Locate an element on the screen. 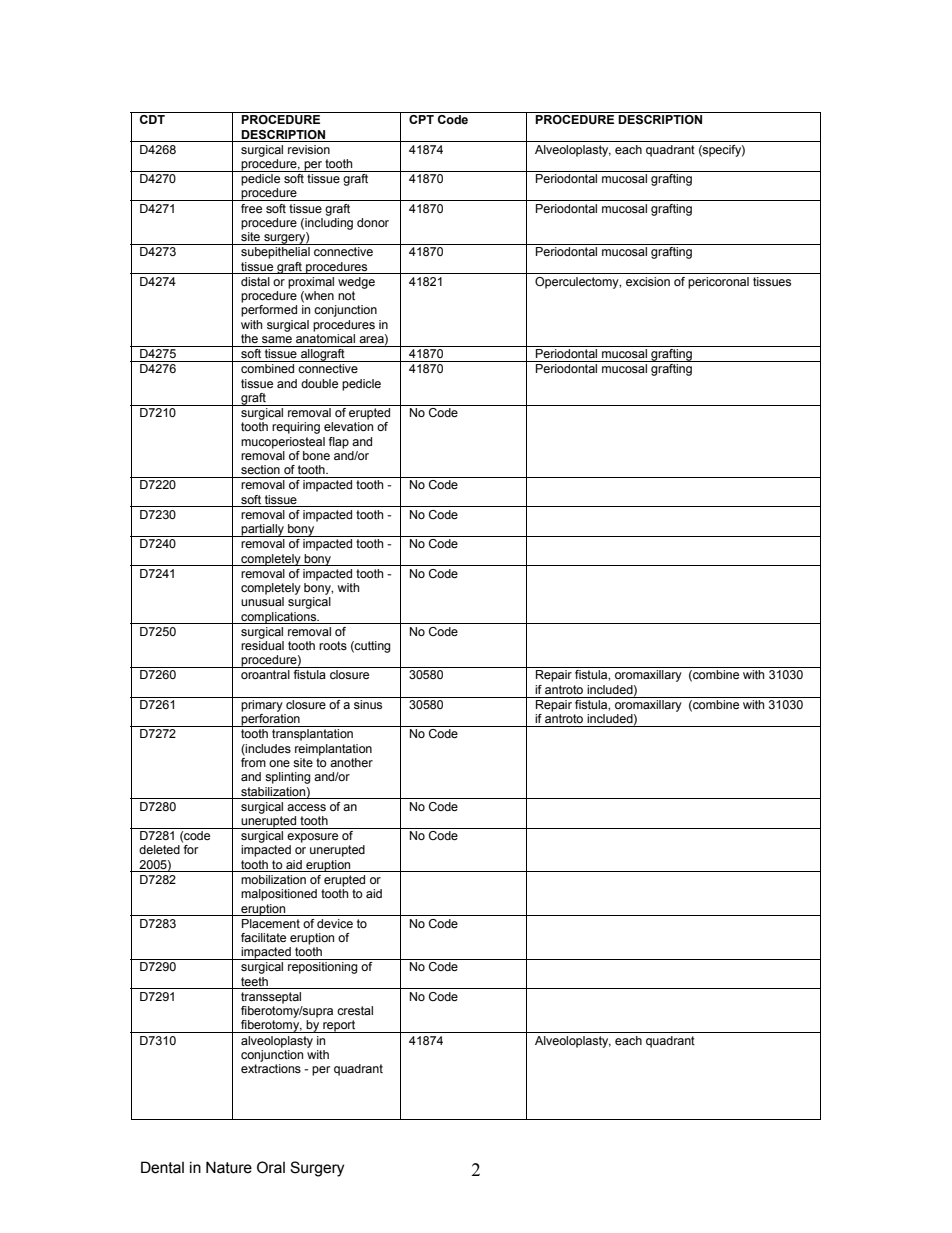 Image resolution: width=952 pixels, height=1233 pixels. report is located at coordinates (339, 1026).
